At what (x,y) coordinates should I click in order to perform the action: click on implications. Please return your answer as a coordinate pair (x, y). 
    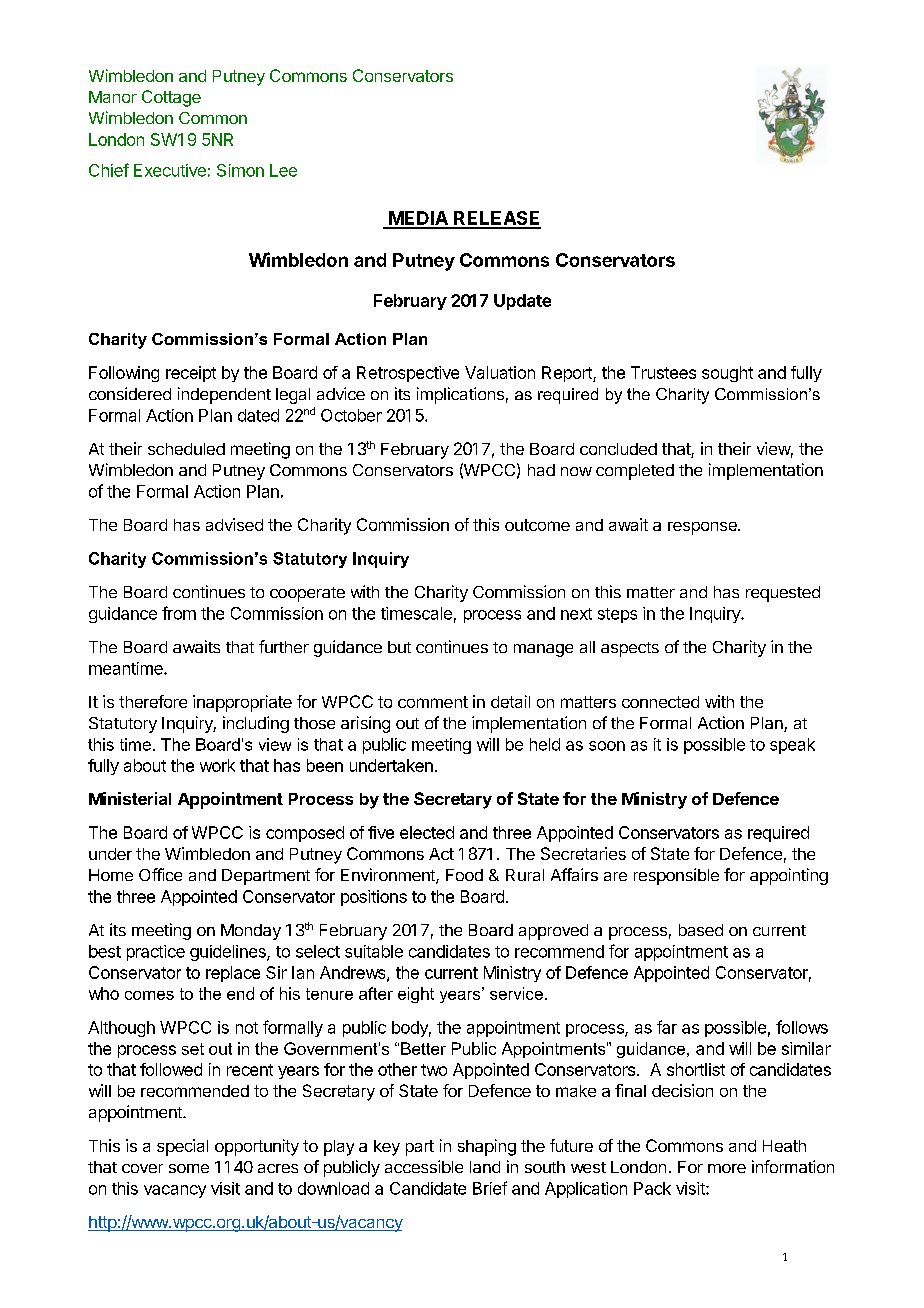
    Looking at the image, I should click on (460, 395).
